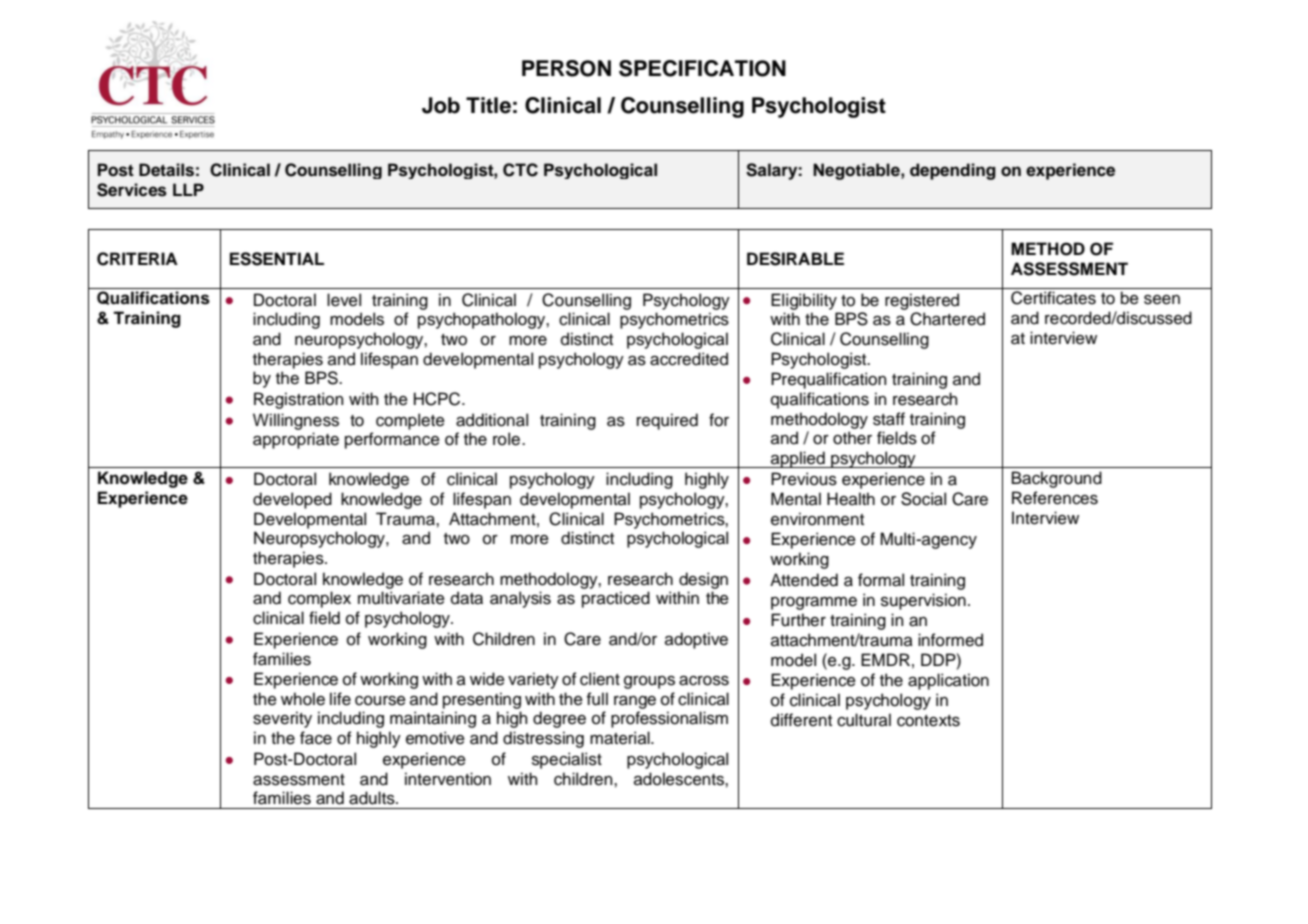 The height and width of the page is (924, 1308). What do you see at coordinates (1053, 298) in the page?
I see `Certificates` at bounding box center [1053, 298].
